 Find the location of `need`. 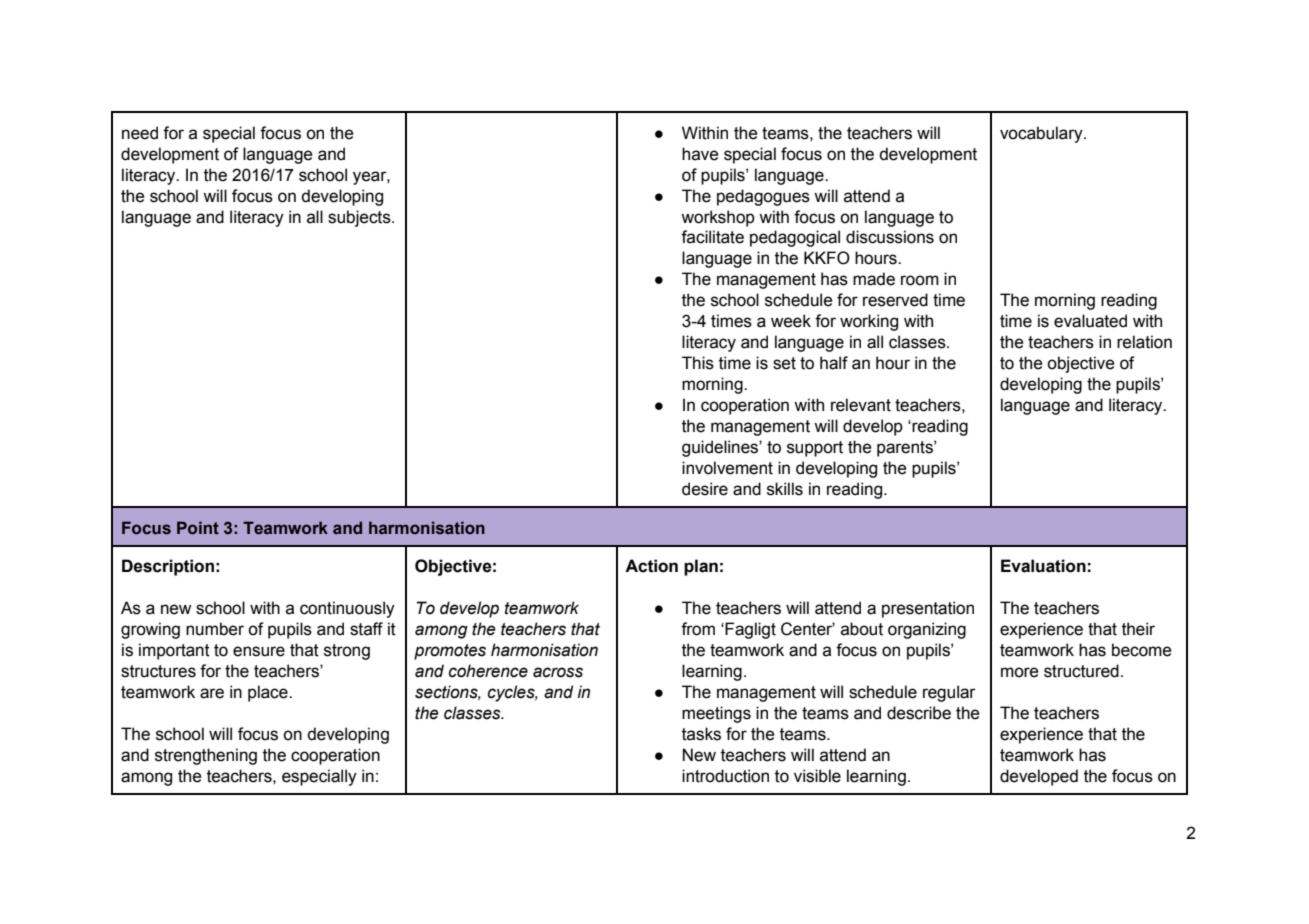

need is located at coordinates (140, 133).
